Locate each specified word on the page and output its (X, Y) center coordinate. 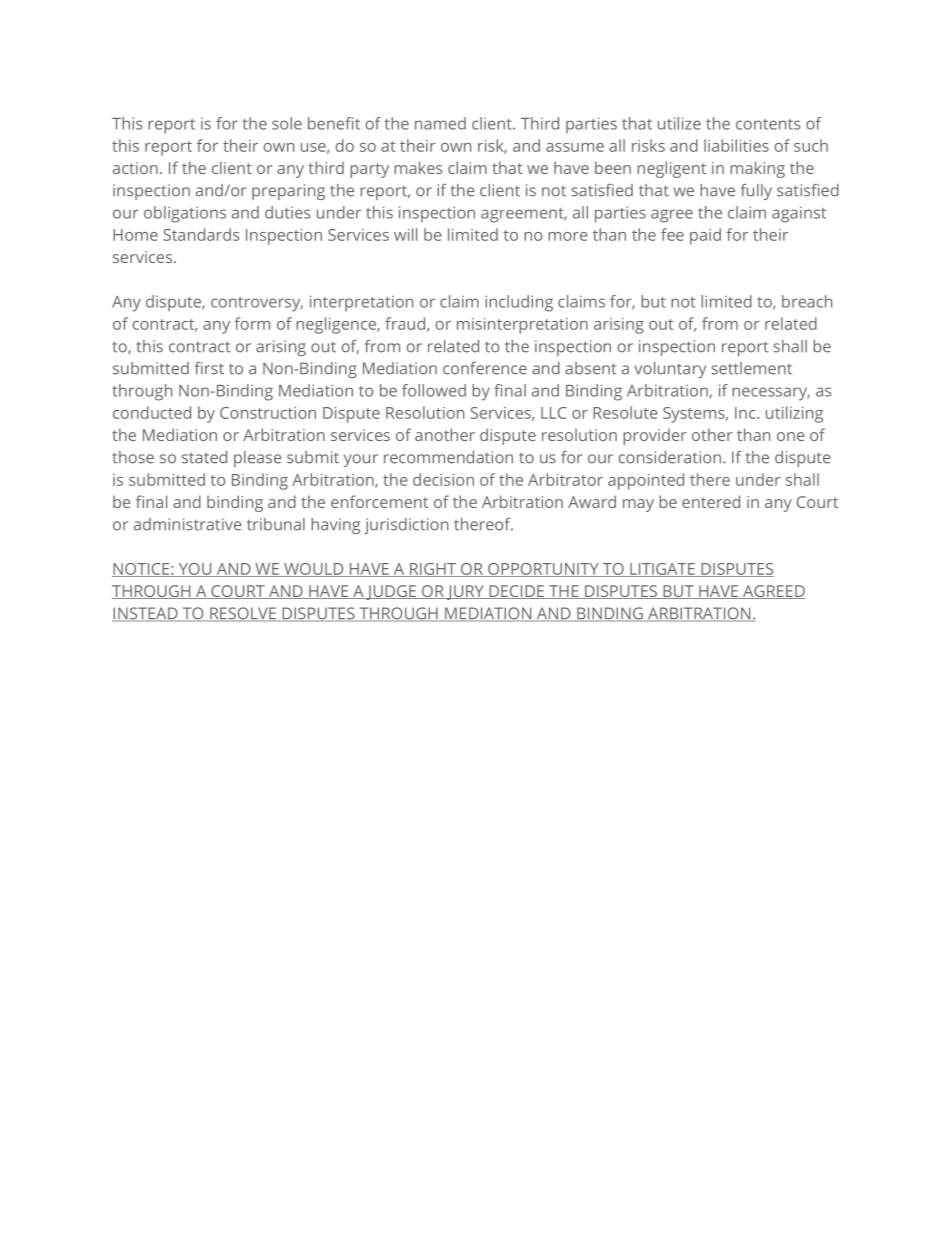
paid (705, 236)
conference (485, 368)
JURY (465, 592)
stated (204, 457)
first (209, 368)
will (405, 234)
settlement (751, 368)
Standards (201, 234)
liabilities (736, 145)
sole (287, 123)
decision (443, 479)
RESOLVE (243, 614)
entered (711, 501)
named (440, 123)
